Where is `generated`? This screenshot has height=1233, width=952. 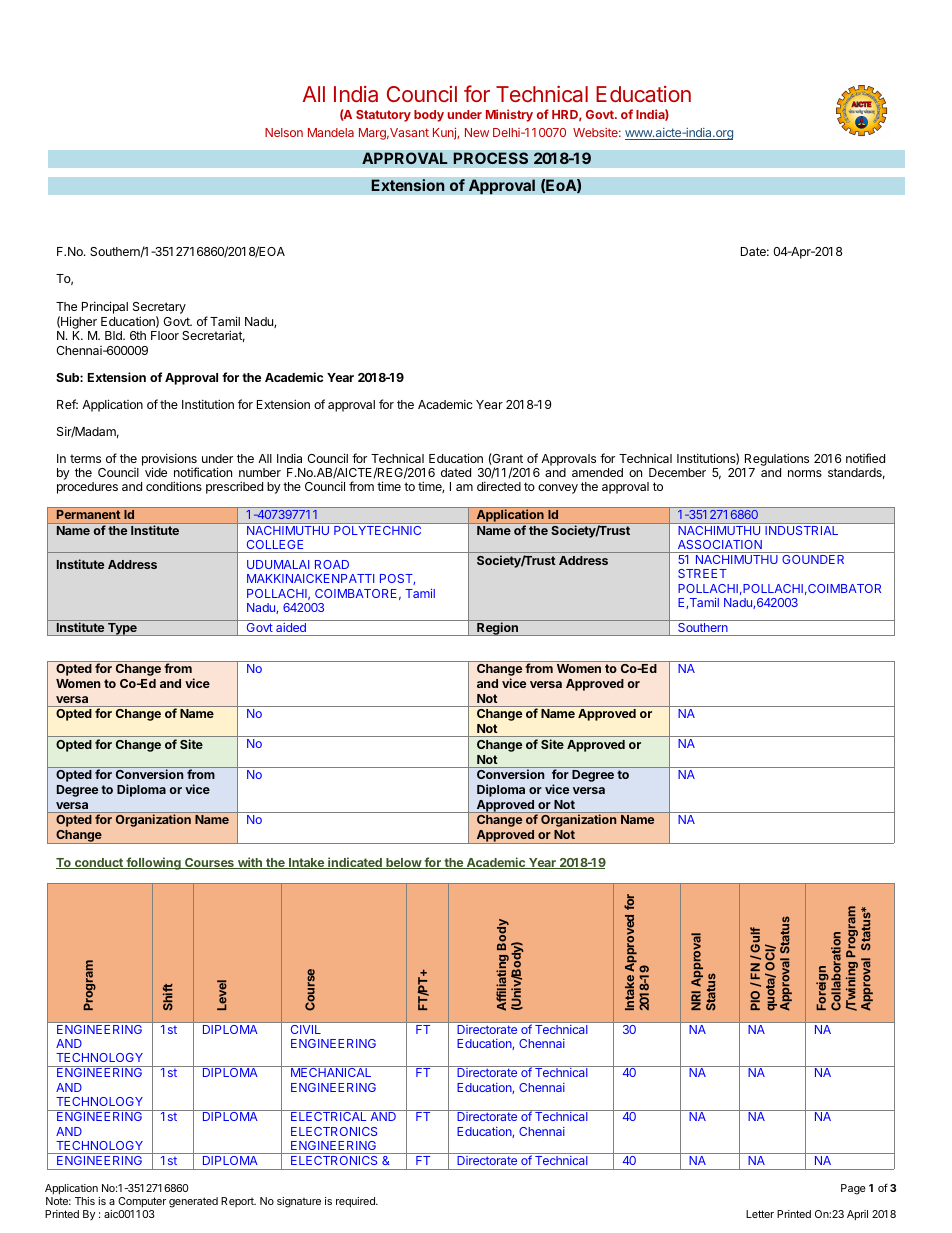 generated is located at coordinates (193, 1202).
